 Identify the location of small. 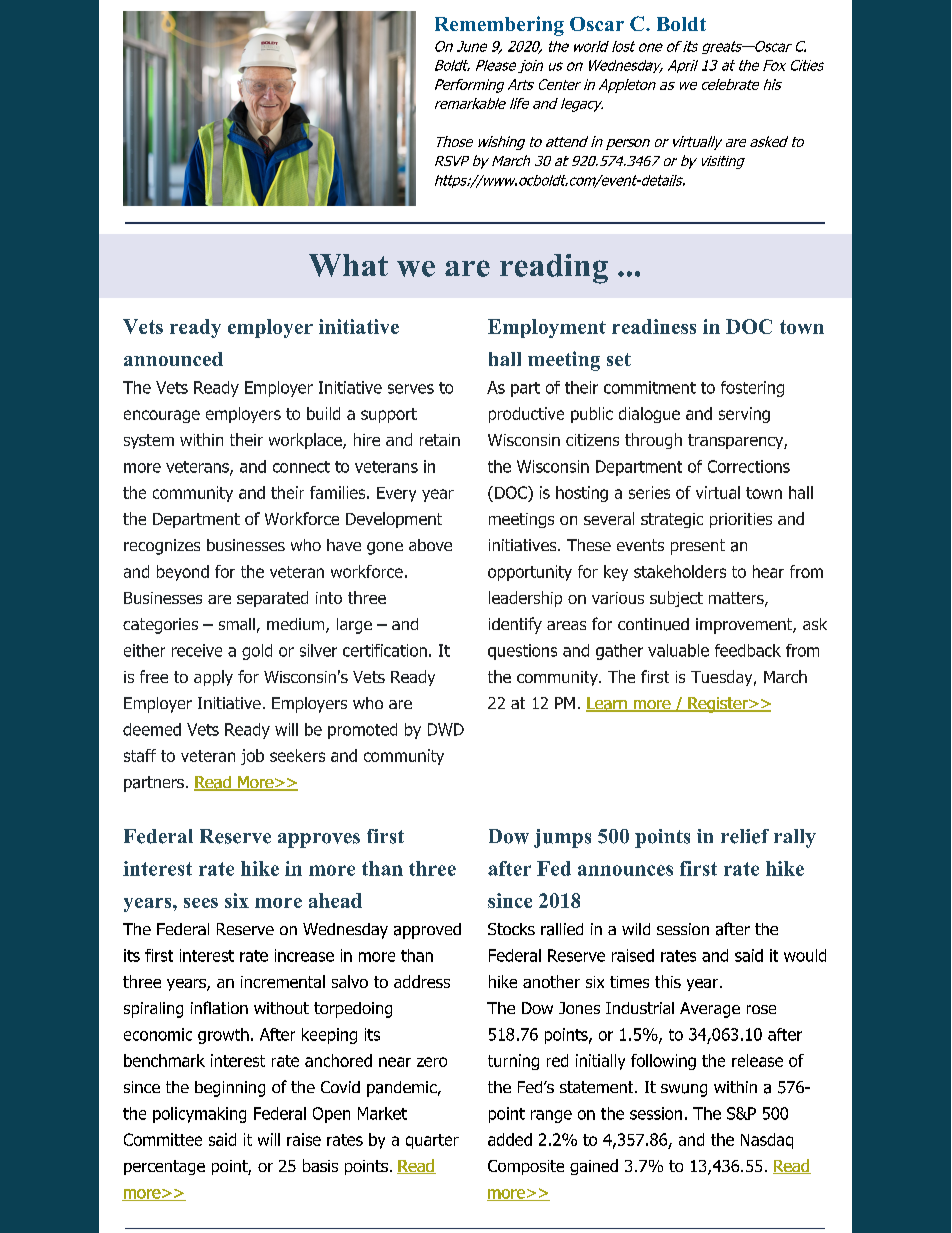
(237, 624).
